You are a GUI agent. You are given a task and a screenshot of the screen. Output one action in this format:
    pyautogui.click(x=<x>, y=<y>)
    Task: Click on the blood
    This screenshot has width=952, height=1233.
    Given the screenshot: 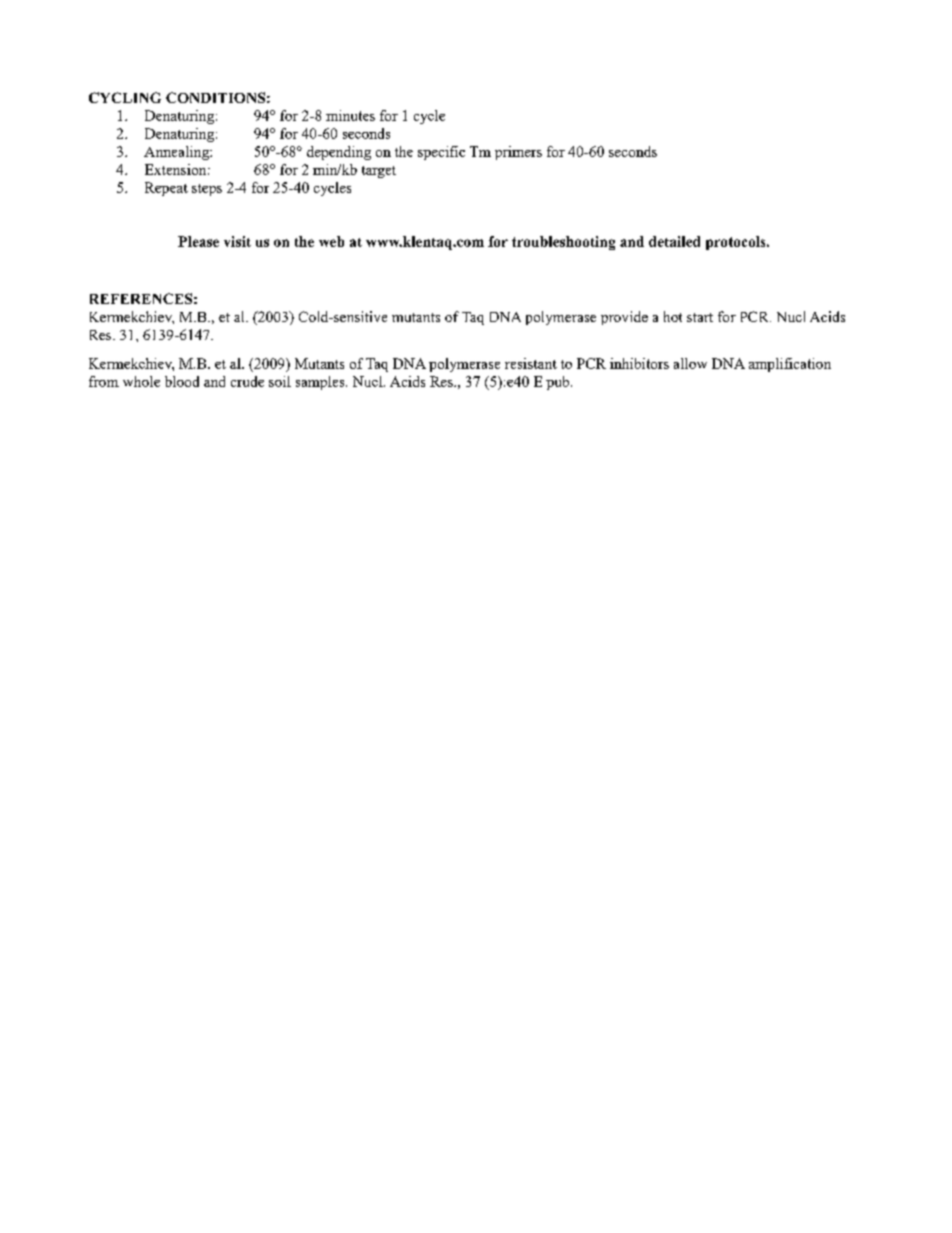 What is the action you would take?
    pyautogui.click(x=182, y=381)
